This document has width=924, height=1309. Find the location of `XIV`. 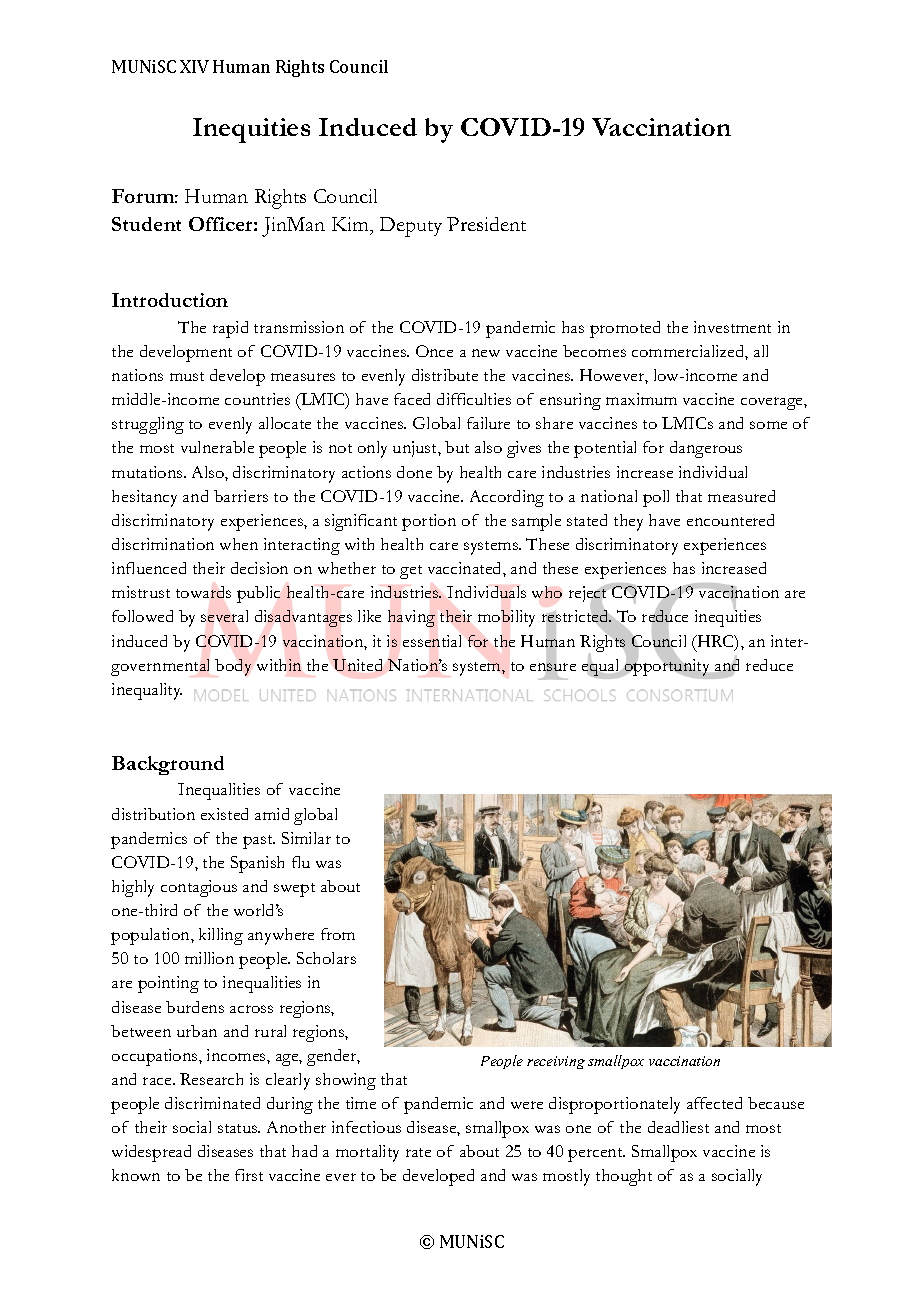

XIV is located at coordinates (194, 66).
